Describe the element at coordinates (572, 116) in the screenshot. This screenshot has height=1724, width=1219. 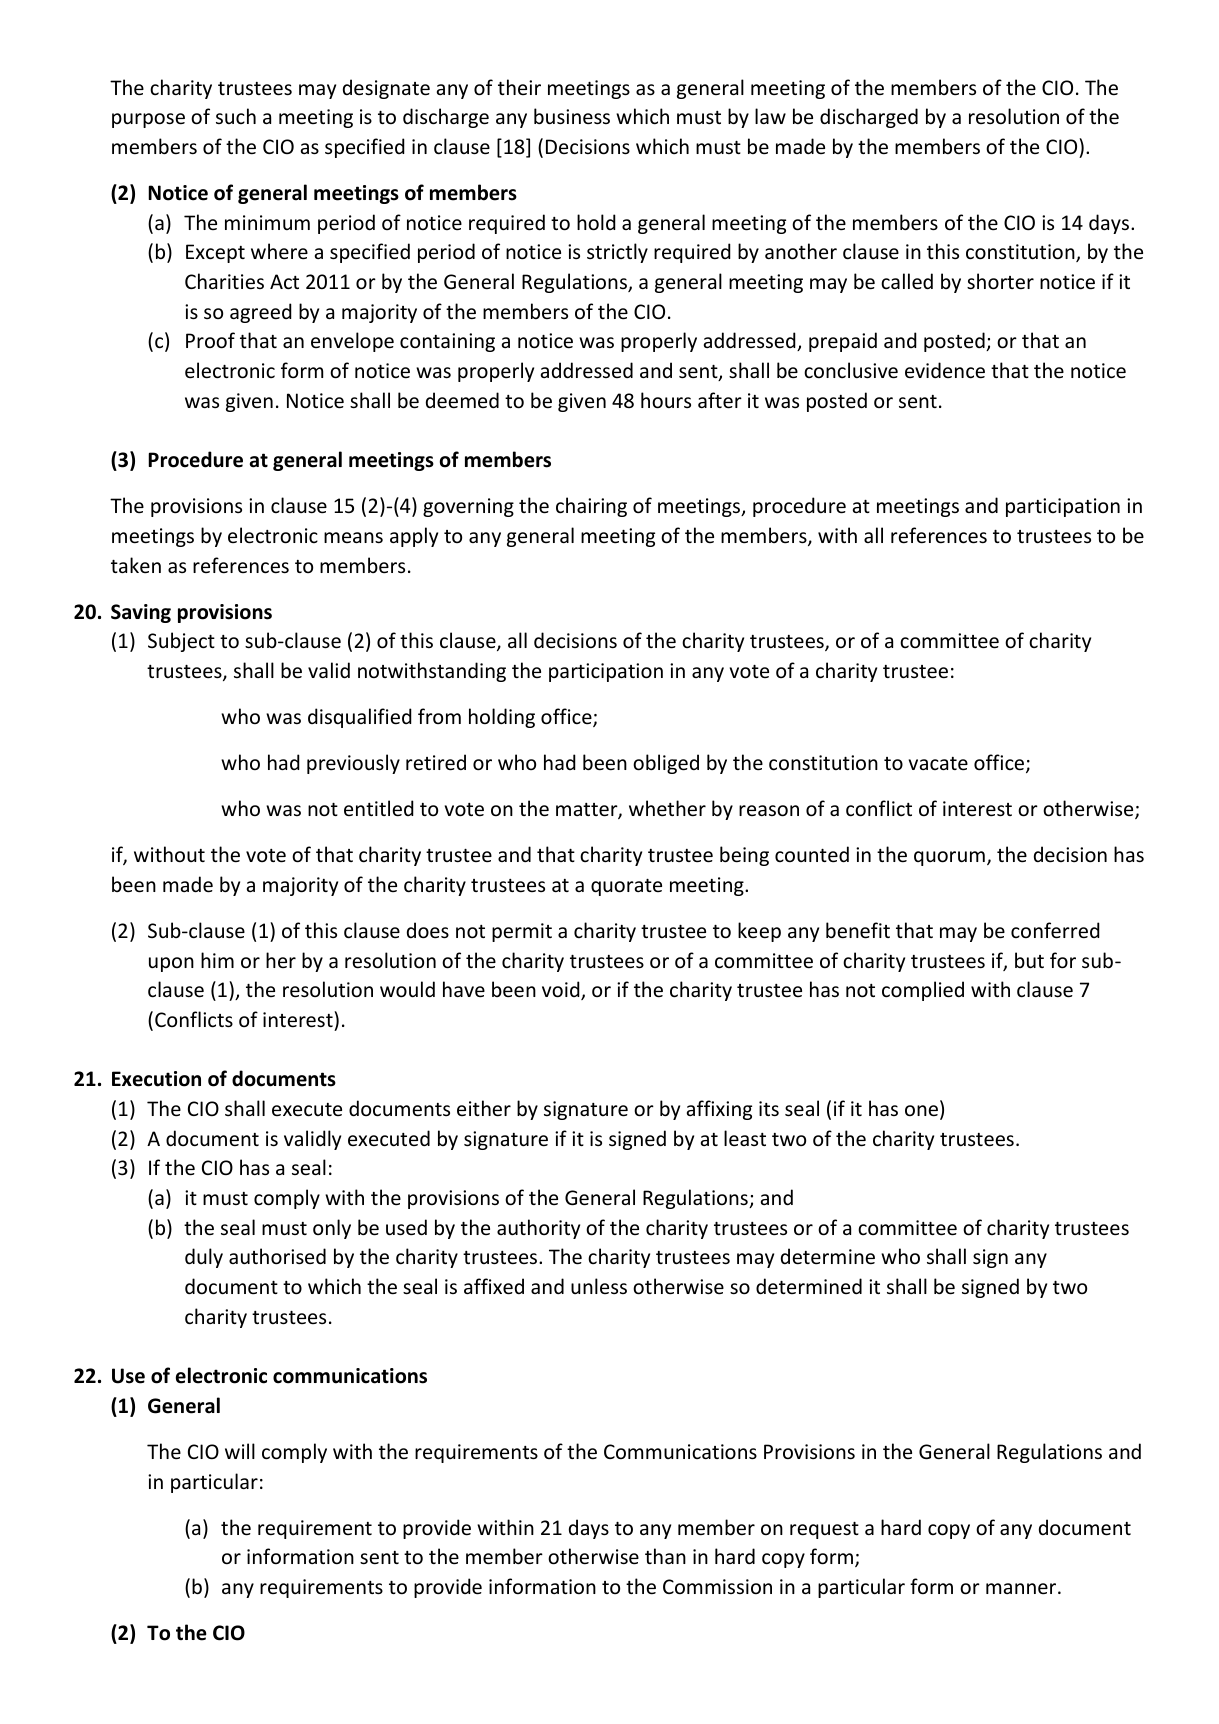
I see `business` at that location.
